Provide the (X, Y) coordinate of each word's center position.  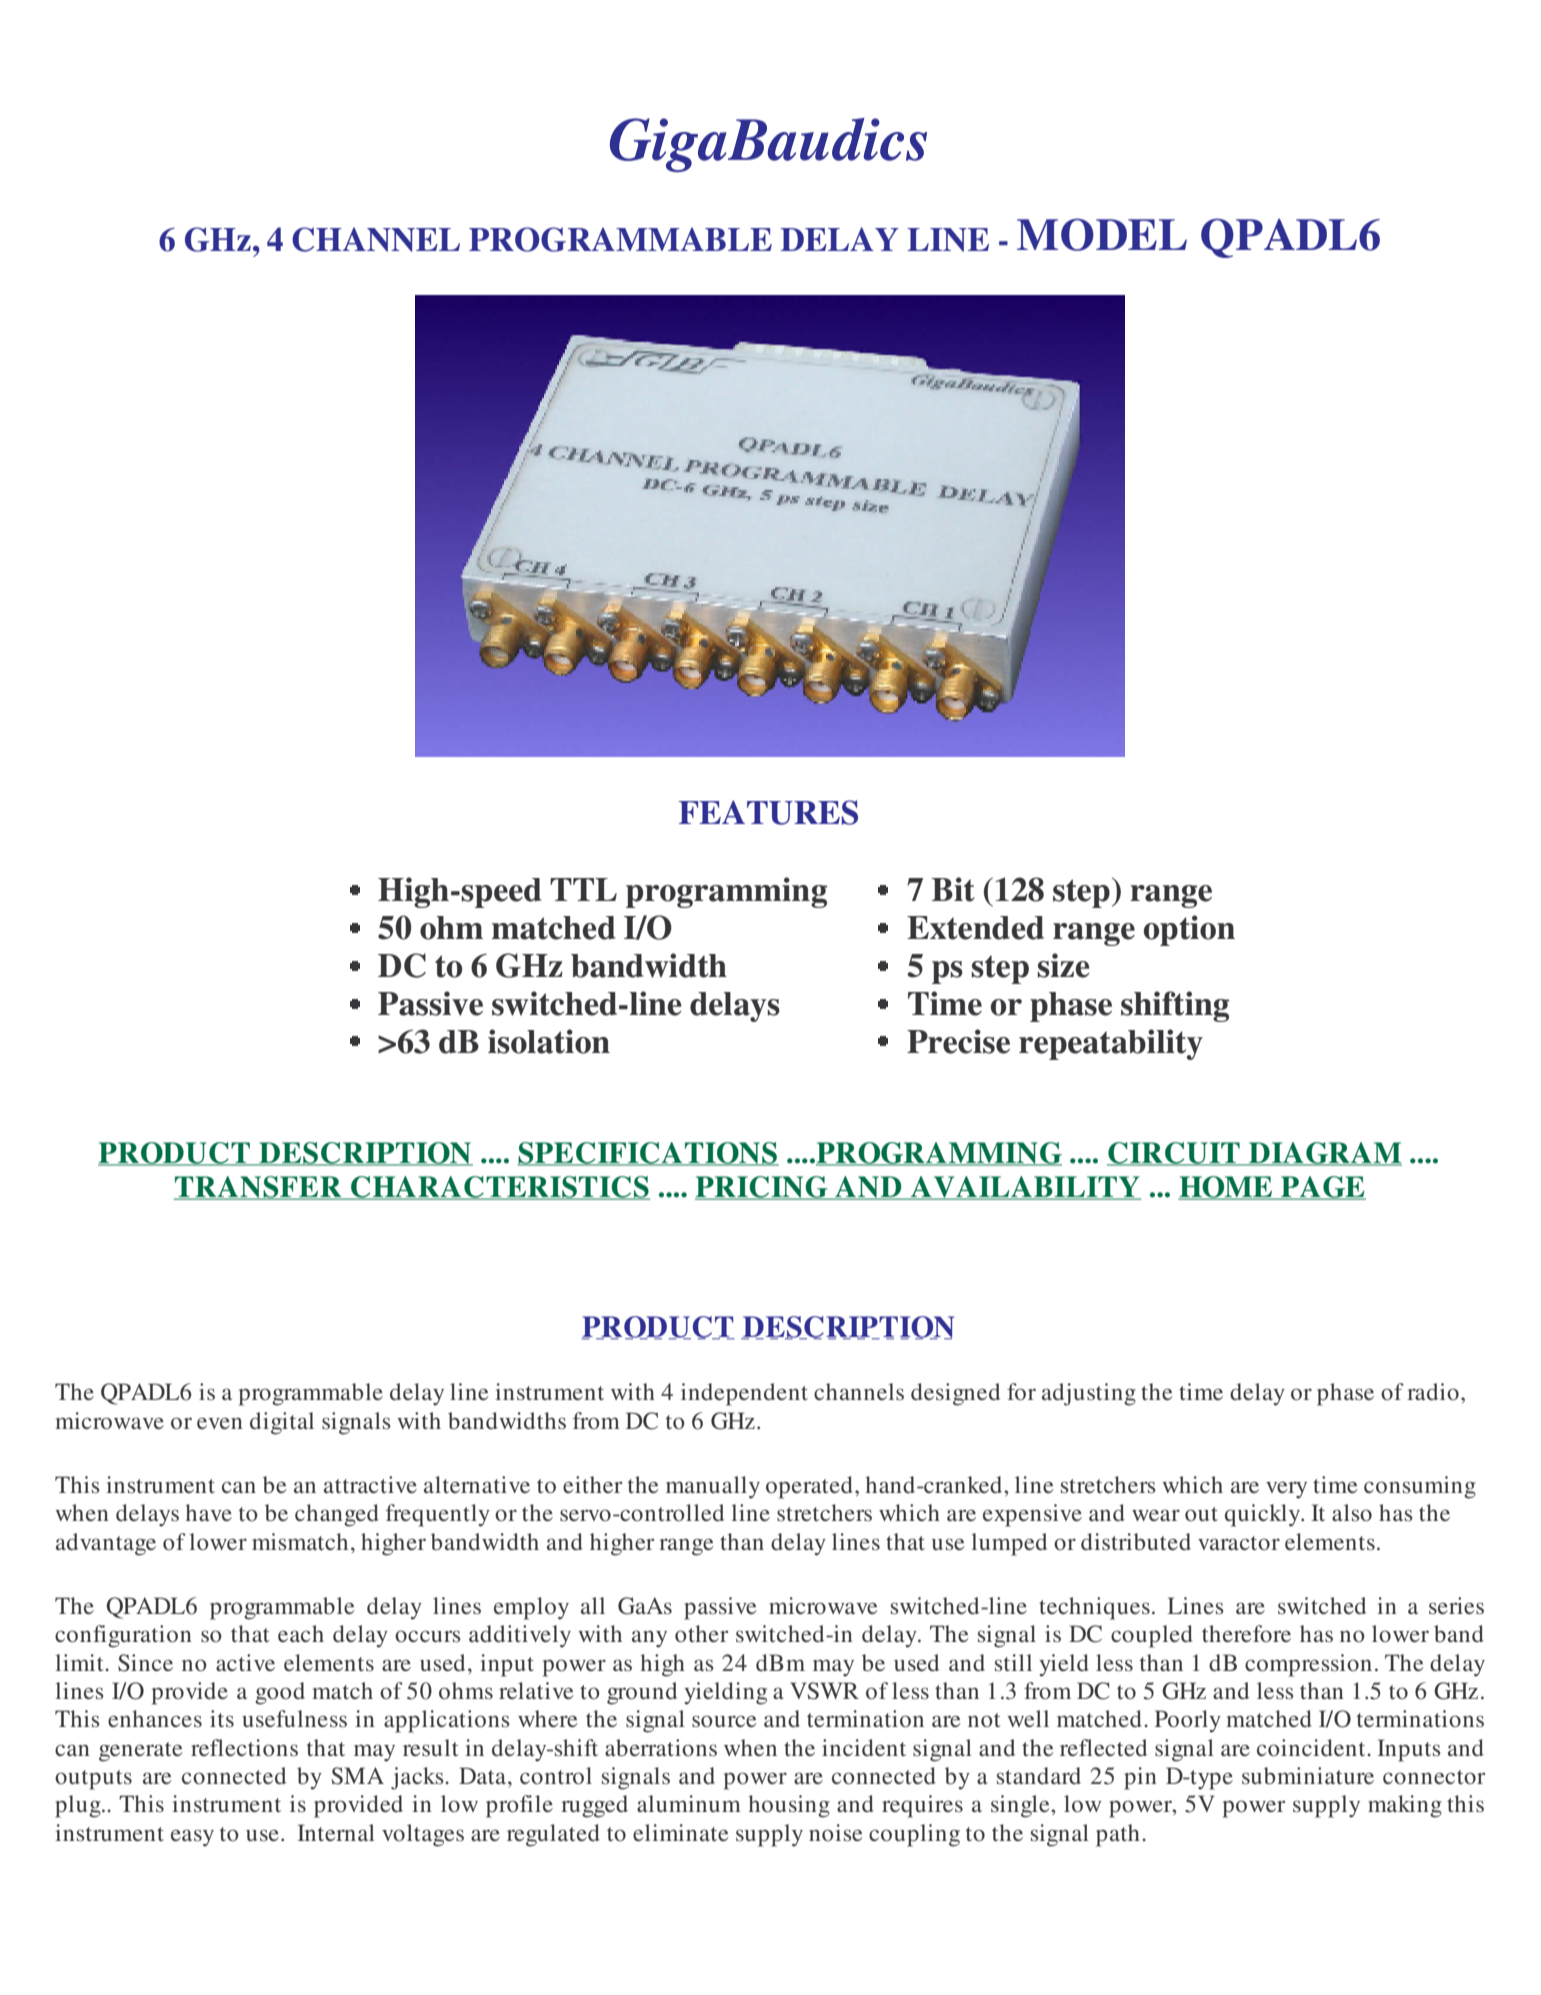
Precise (958, 1041)
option (1189, 930)
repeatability (1111, 1044)
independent (744, 1394)
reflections (244, 1748)
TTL (583, 889)
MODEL (1102, 234)
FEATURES (768, 812)
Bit (953, 889)
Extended (975, 928)
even (220, 1423)
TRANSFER (259, 1188)
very (1286, 1490)
